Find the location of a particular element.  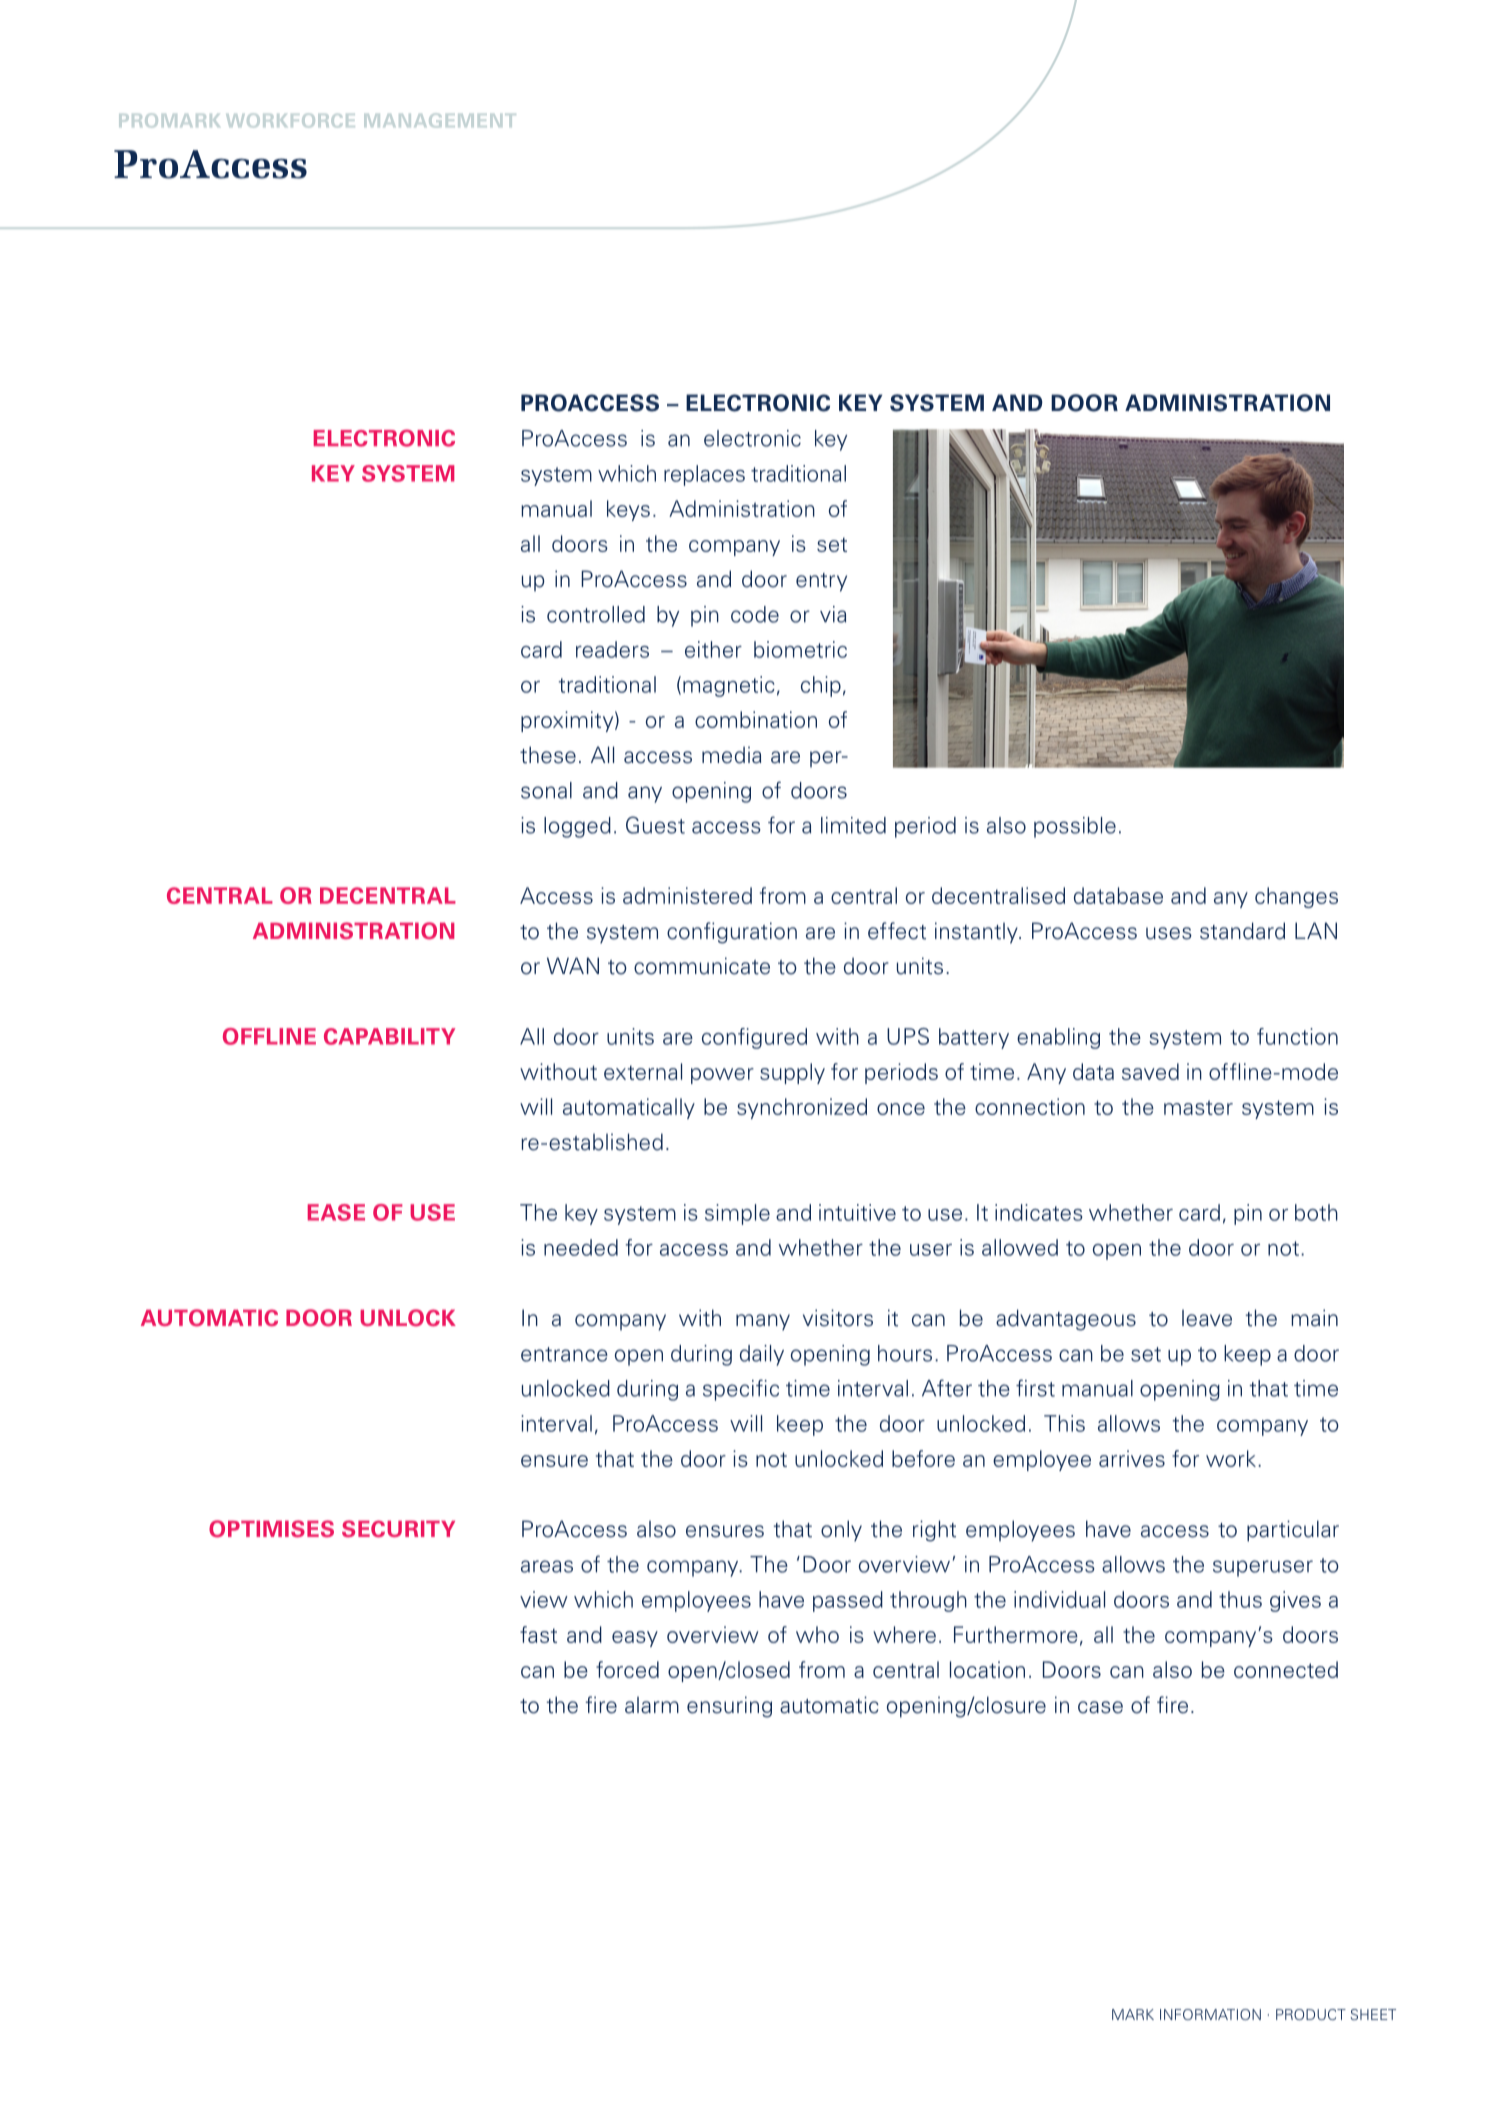

limited is located at coordinates (853, 825).
